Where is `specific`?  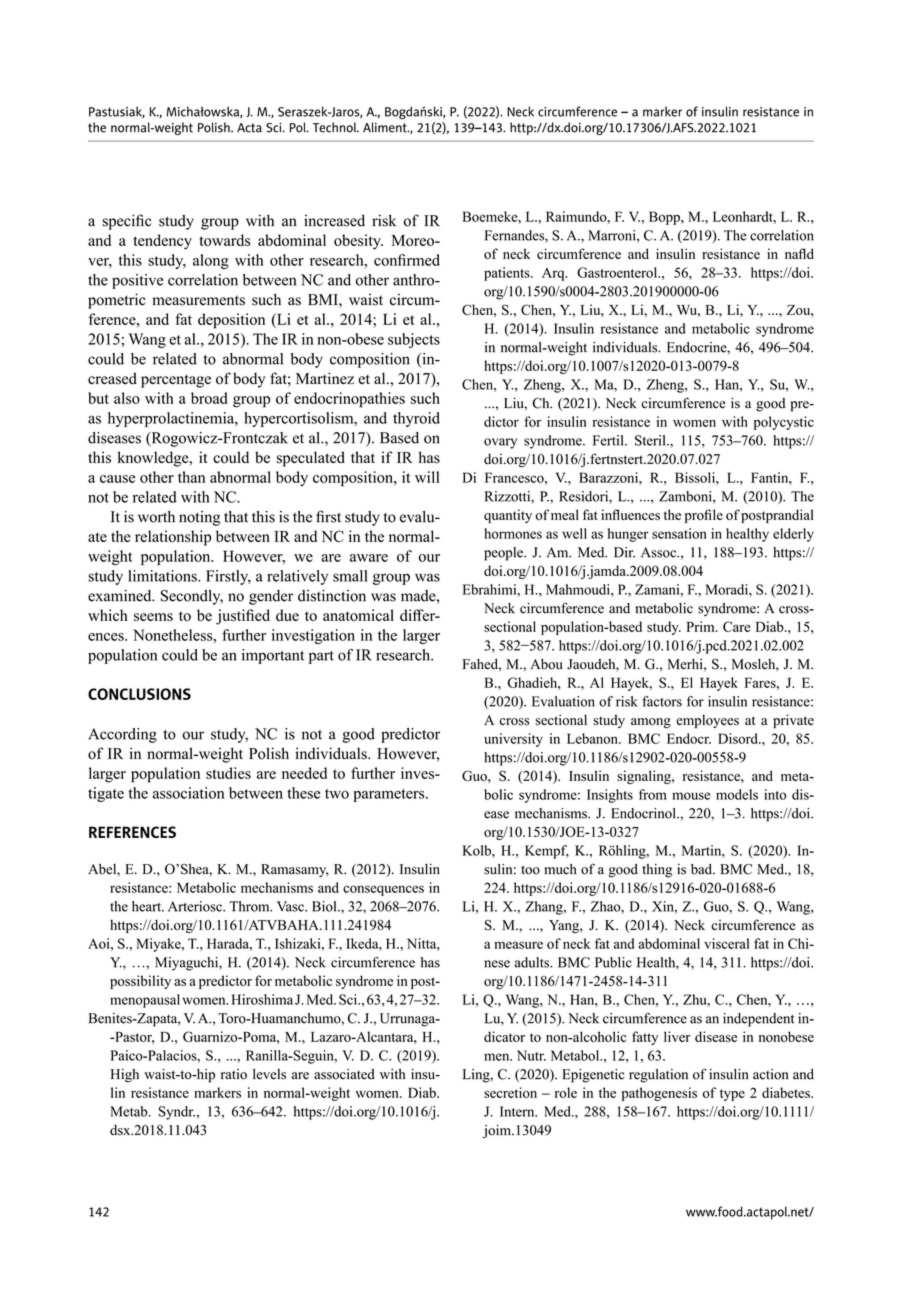
specific is located at coordinates (127, 222).
